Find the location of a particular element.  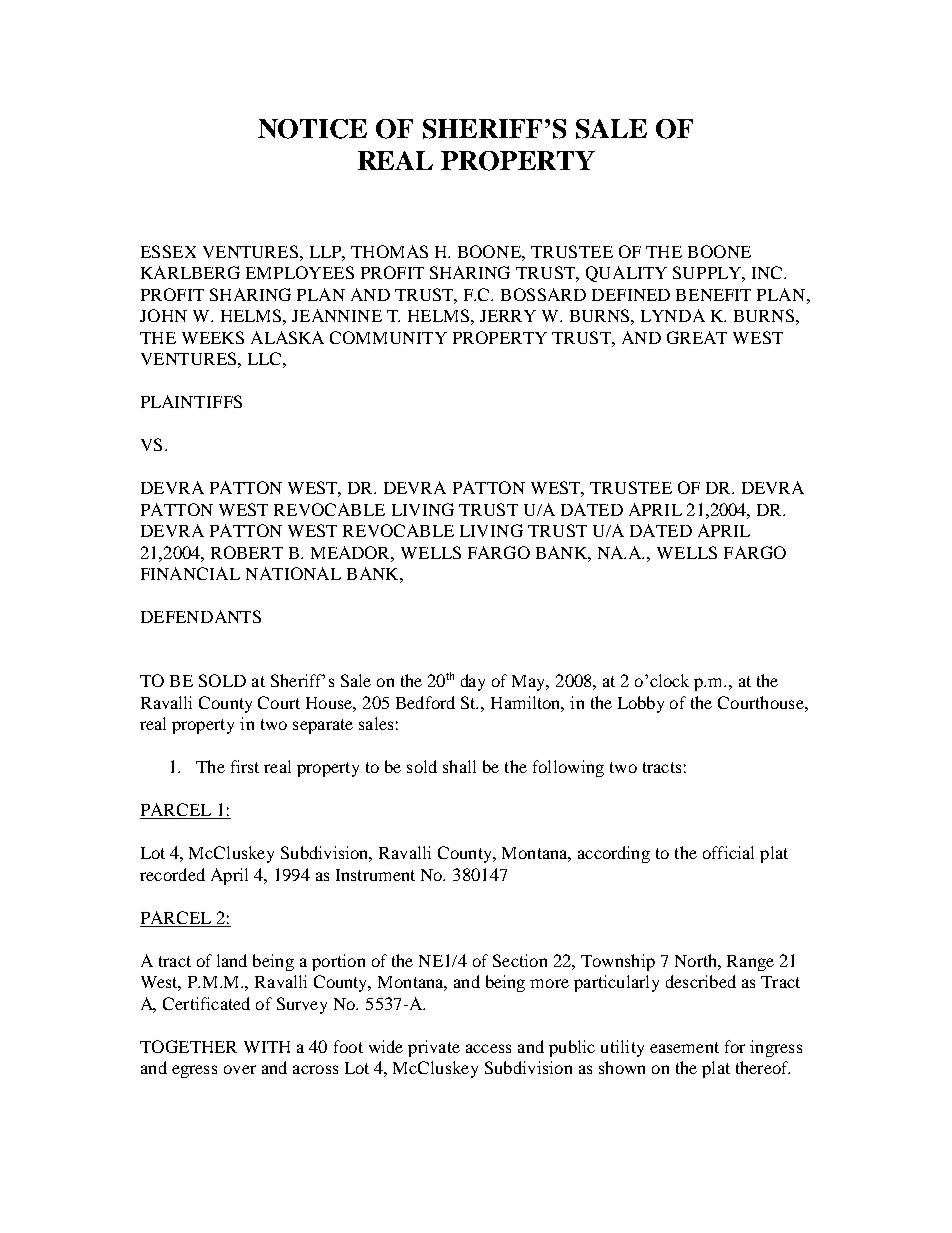

INC is located at coordinates (768, 272).
